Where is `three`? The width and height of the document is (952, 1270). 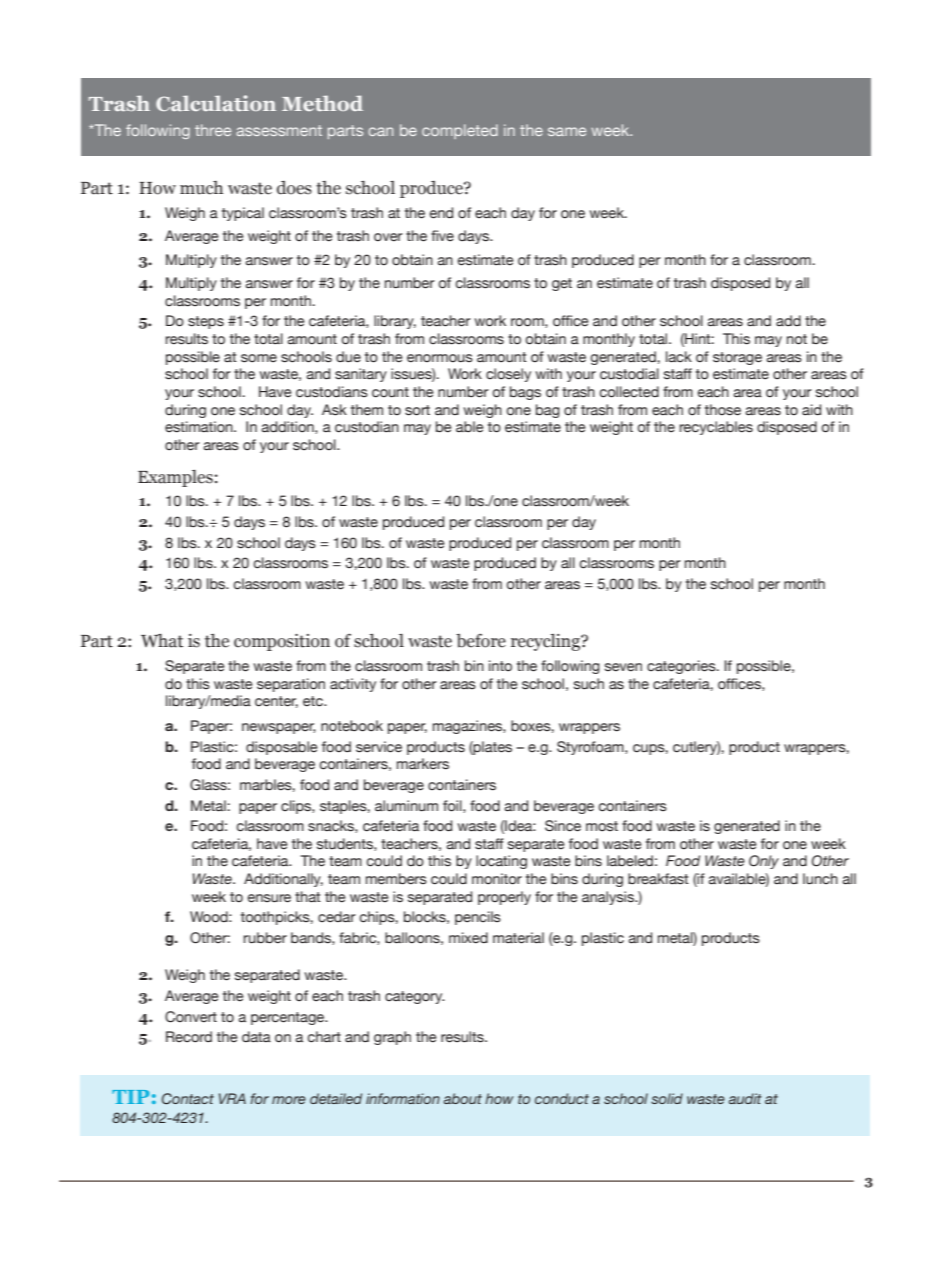
three is located at coordinates (213, 130).
